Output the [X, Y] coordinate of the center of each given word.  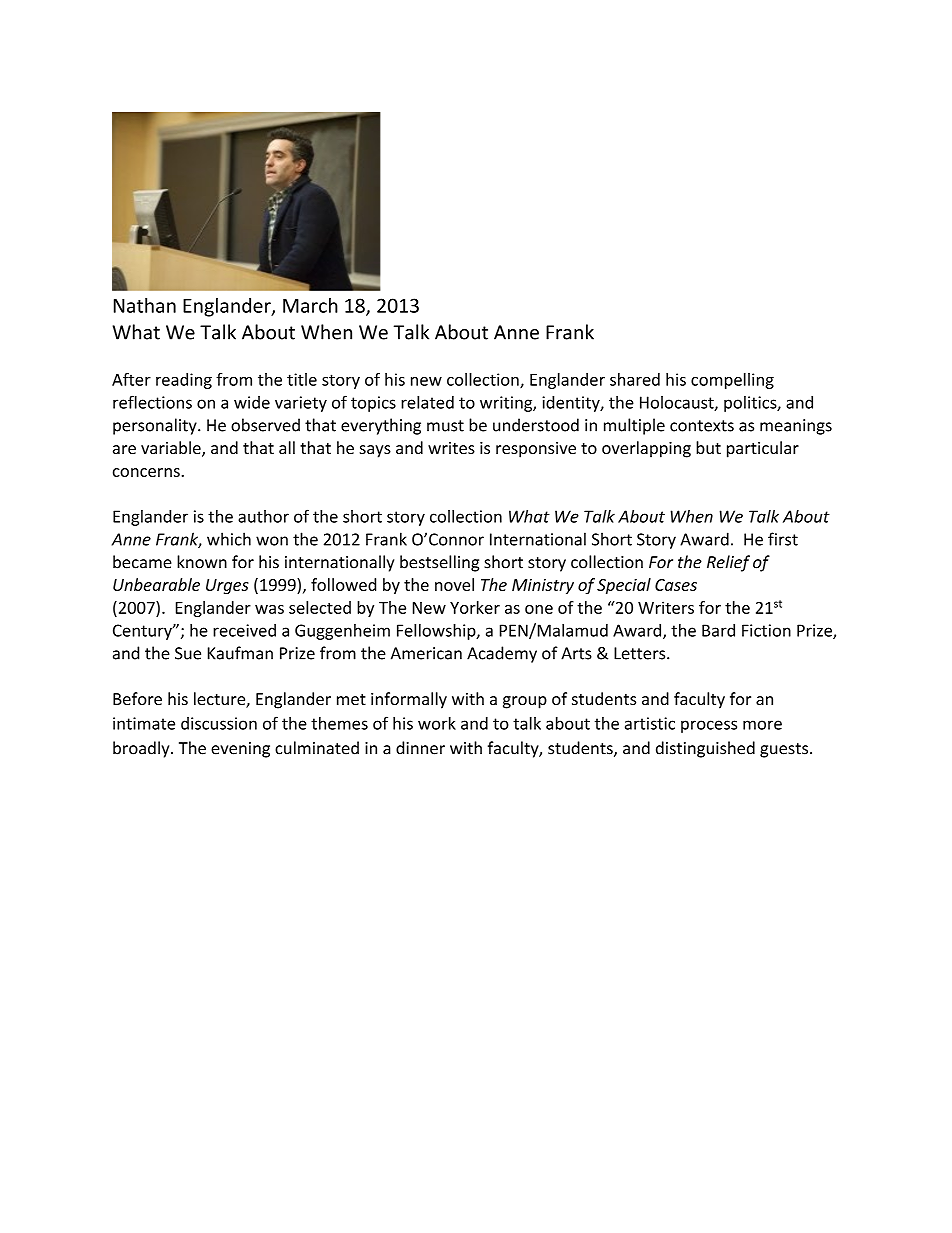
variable [172, 449]
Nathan [145, 305]
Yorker [475, 607]
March [310, 305]
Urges [227, 586]
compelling [732, 381]
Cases [676, 585]
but [708, 447]
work [437, 723]
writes [451, 448]
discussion [219, 723]
